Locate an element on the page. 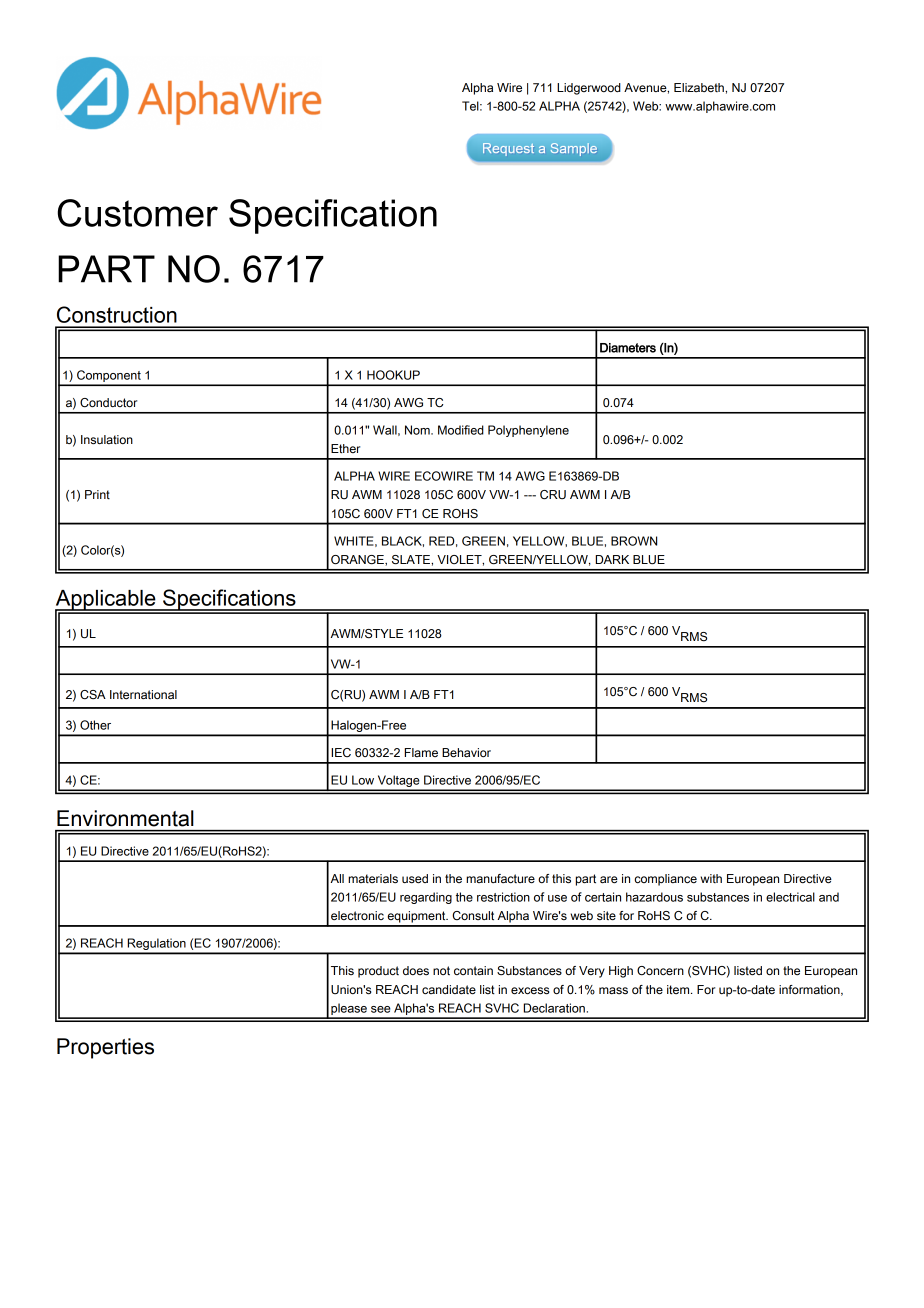 This page has height=1308, width=924. Elizabeth is located at coordinates (700, 87).
